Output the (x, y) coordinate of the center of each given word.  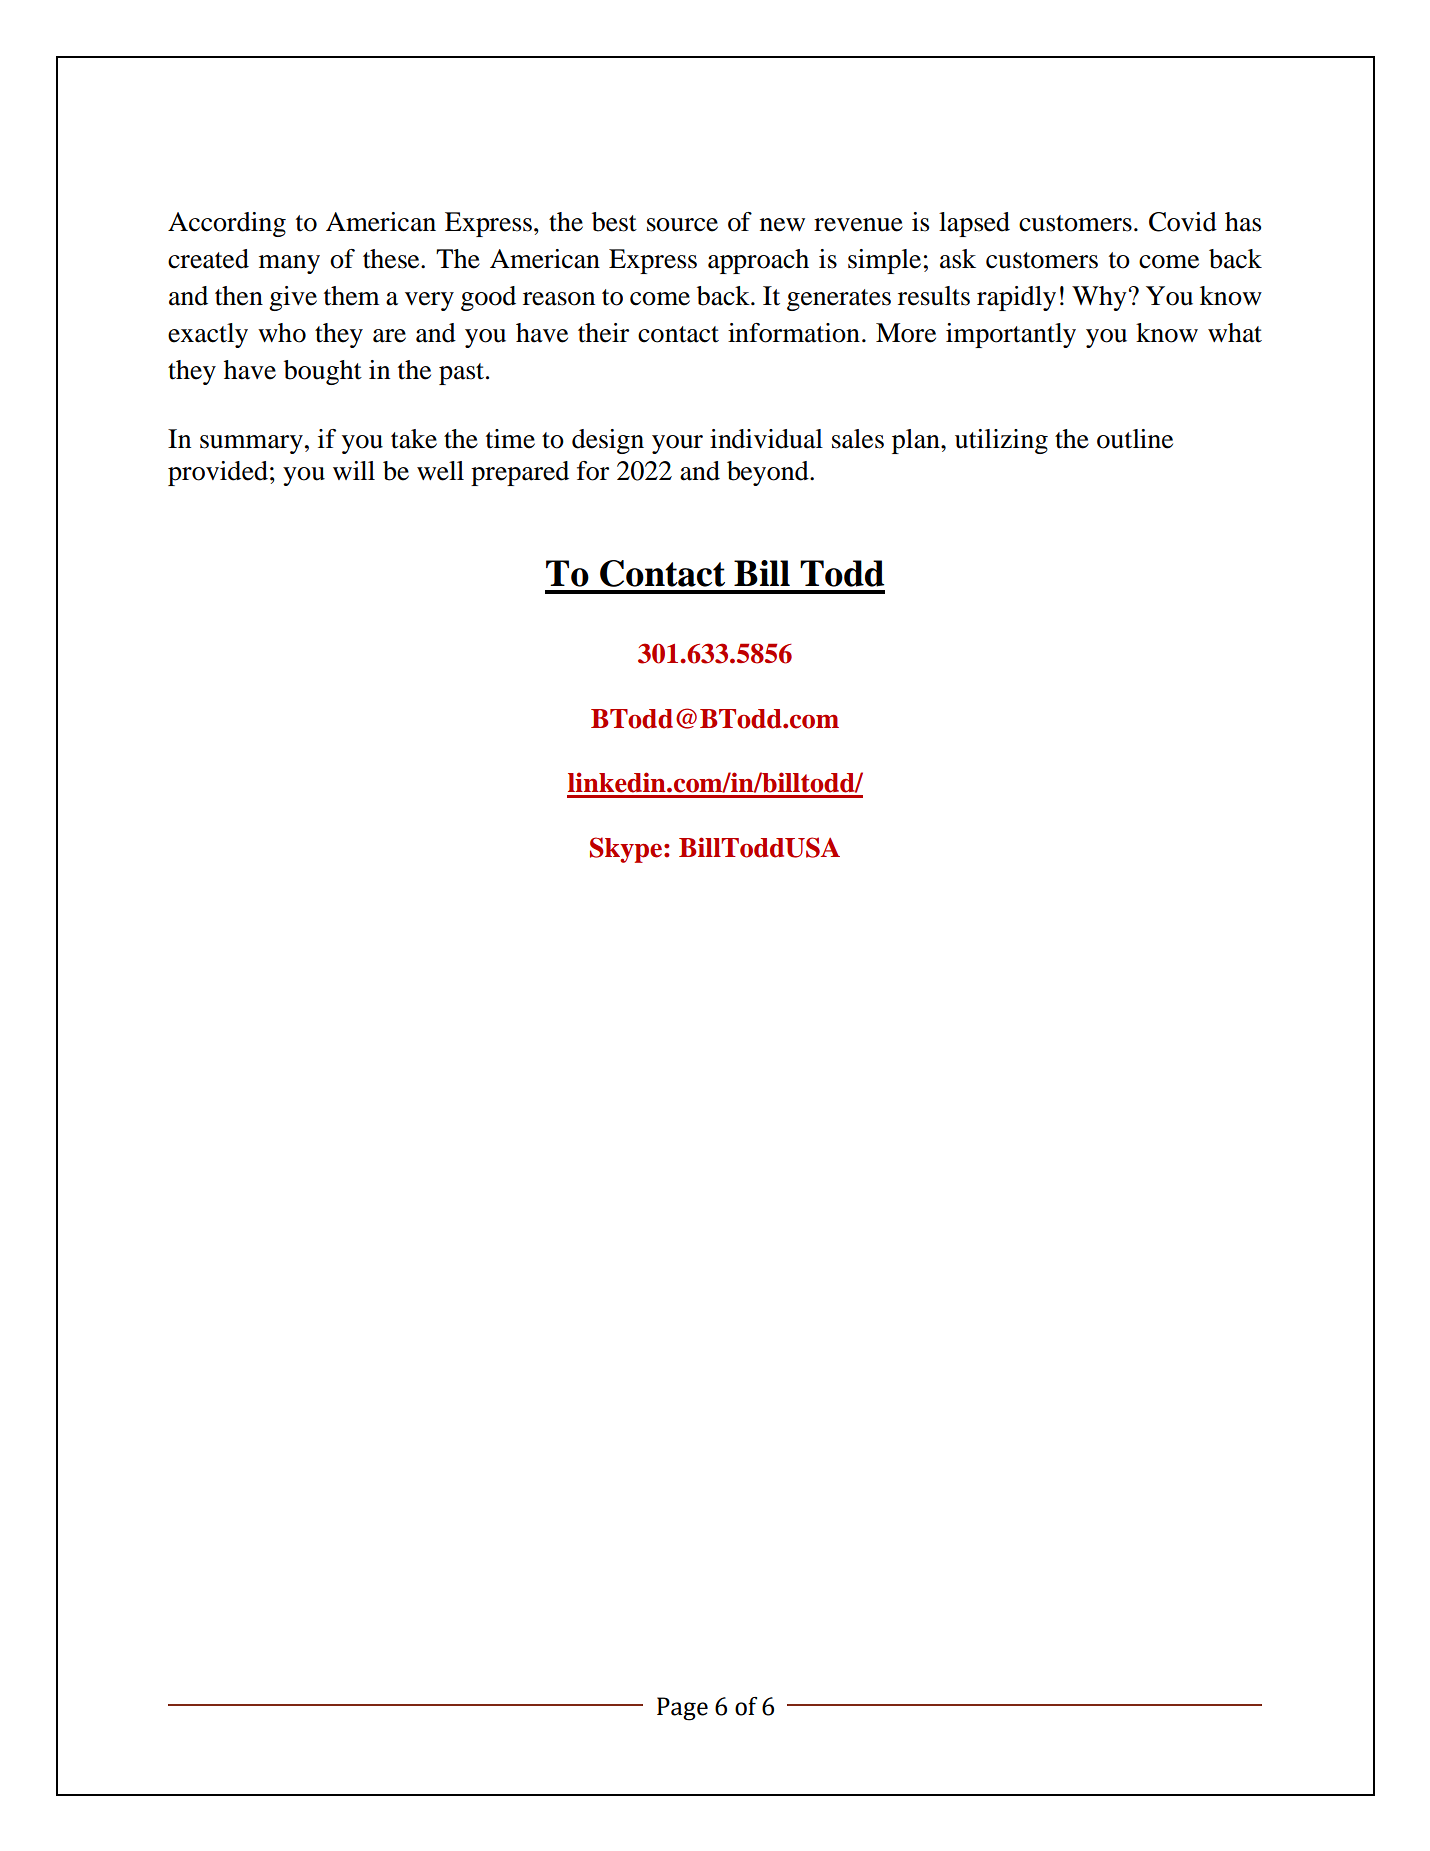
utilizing (1001, 441)
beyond (769, 473)
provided (218, 473)
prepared (520, 473)
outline (1135, 439)
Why (1099, 298)
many (289, 264)
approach (758, 261)
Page (682, 1709)
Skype (627, 850)
